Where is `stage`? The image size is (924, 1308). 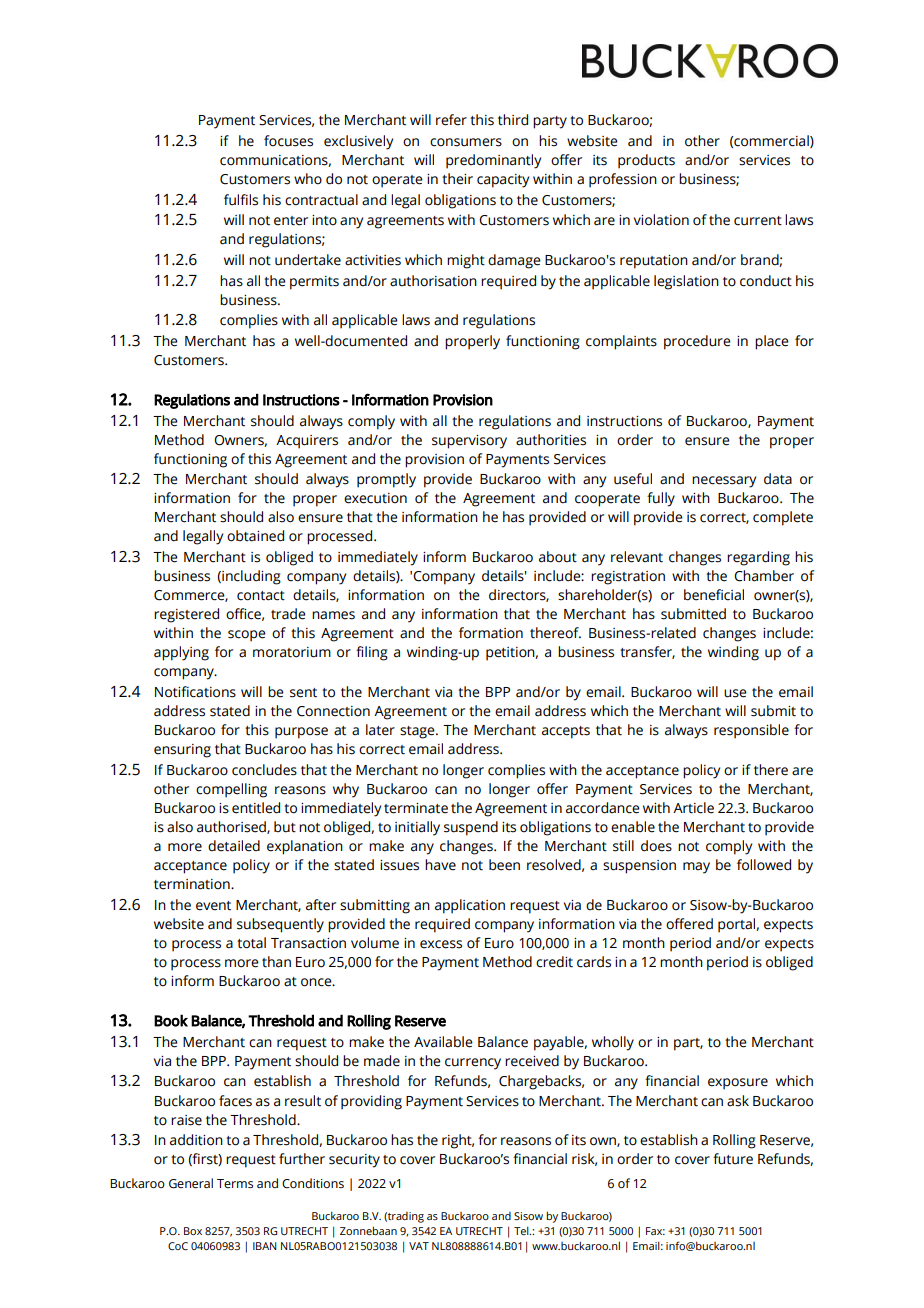 stage is located at coordinates (418, 732).
